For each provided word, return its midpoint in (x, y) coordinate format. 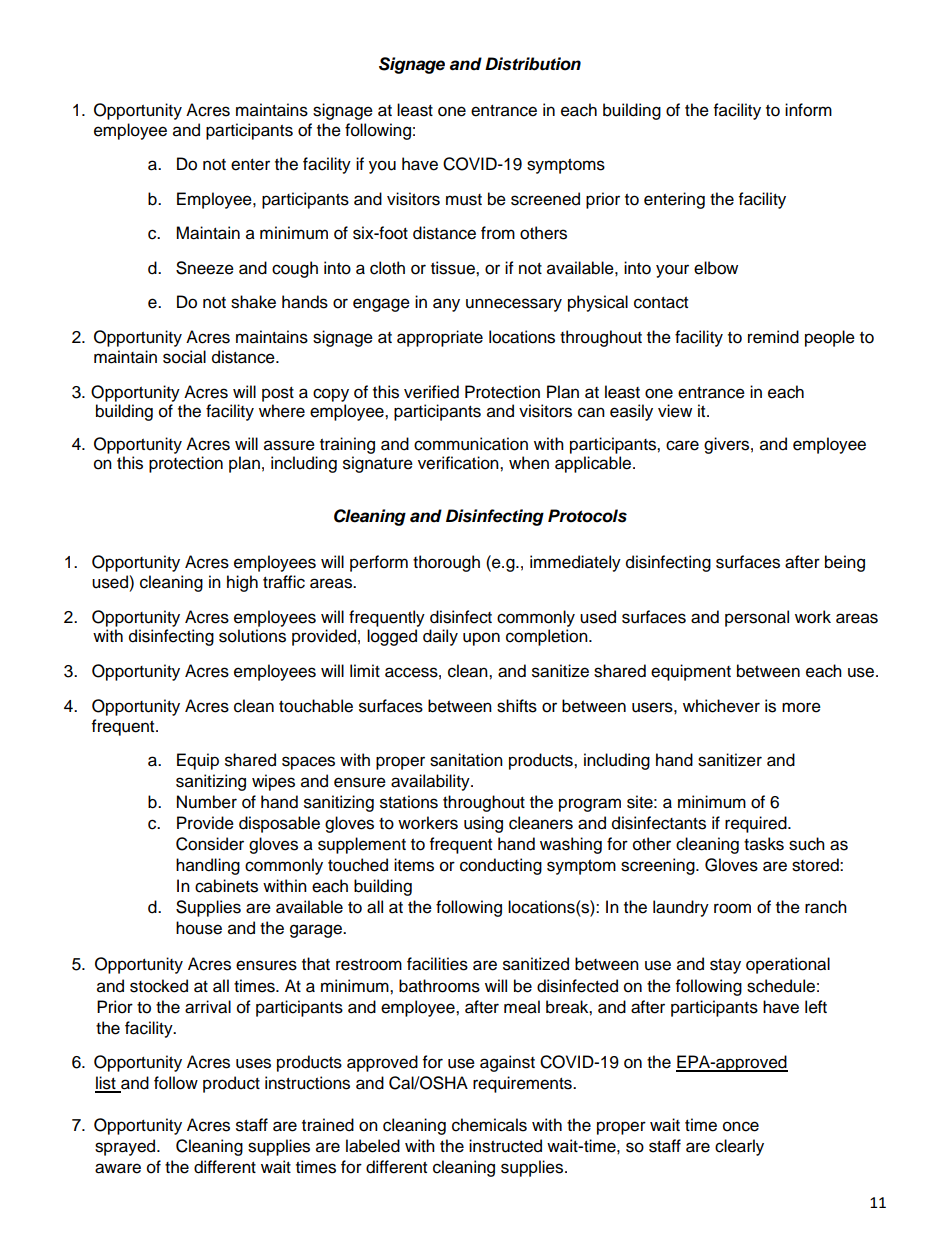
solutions (252, 636)
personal (757, 618)
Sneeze (205, 268)
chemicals (489, 1125)
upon (481, 639)
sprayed (126, 1147)
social (184, 357)
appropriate (440, 338)
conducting (501, 866)
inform (808, 110)
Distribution (533, 64)
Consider (210, 844)
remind (773, 337)
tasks (764, 844)
